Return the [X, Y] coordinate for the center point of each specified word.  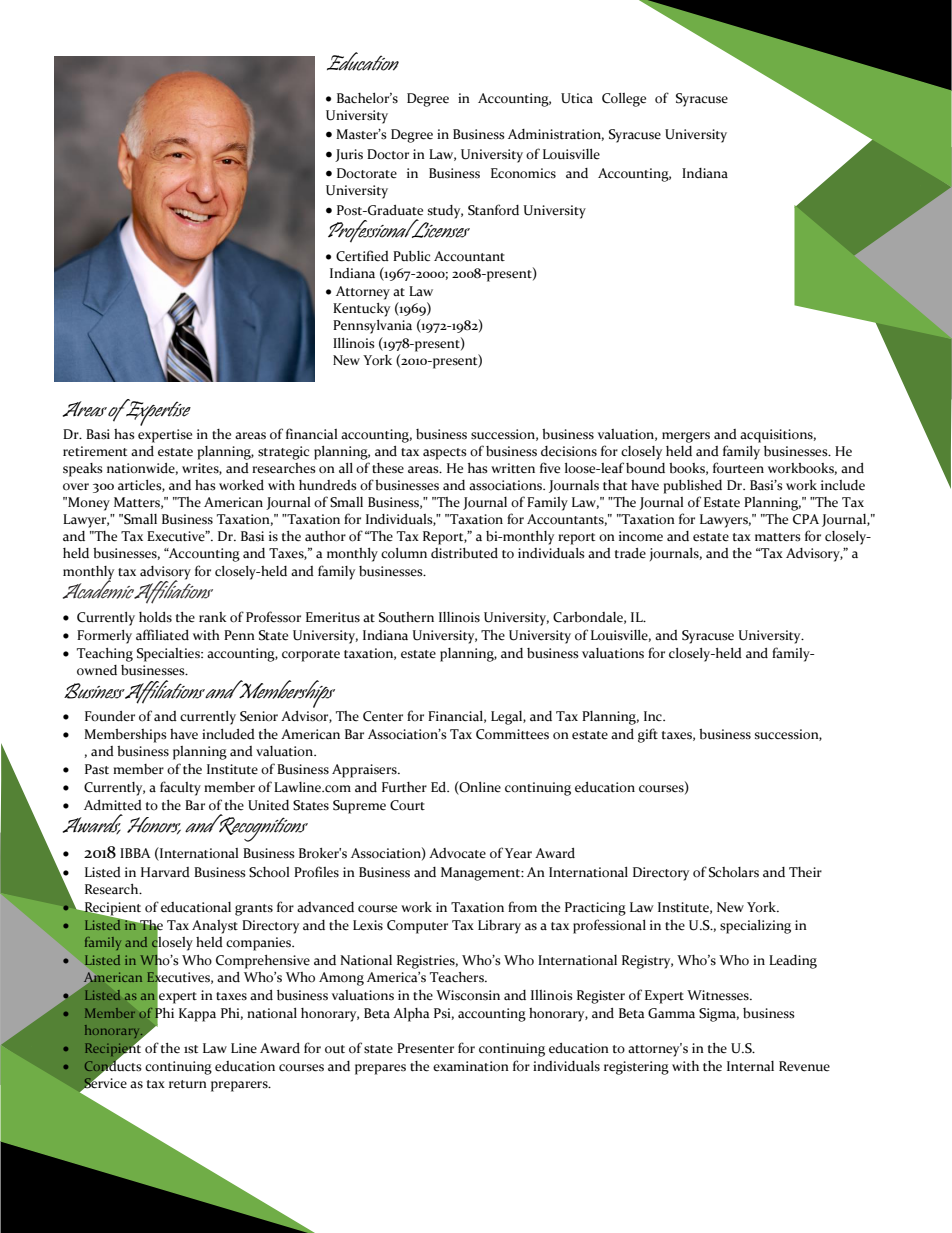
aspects [445, 454]
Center [383, 716]
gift [648, 735]
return [188, 1084]
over [76, 487]
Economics [523, 173]
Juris [349, 155]
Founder [110, 716]
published [692, 487]
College [624, 100]
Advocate [457, 853]
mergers [686, 437]
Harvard [165, 872]
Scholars [734, 872]
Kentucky [361, 310]
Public [411, 256]
